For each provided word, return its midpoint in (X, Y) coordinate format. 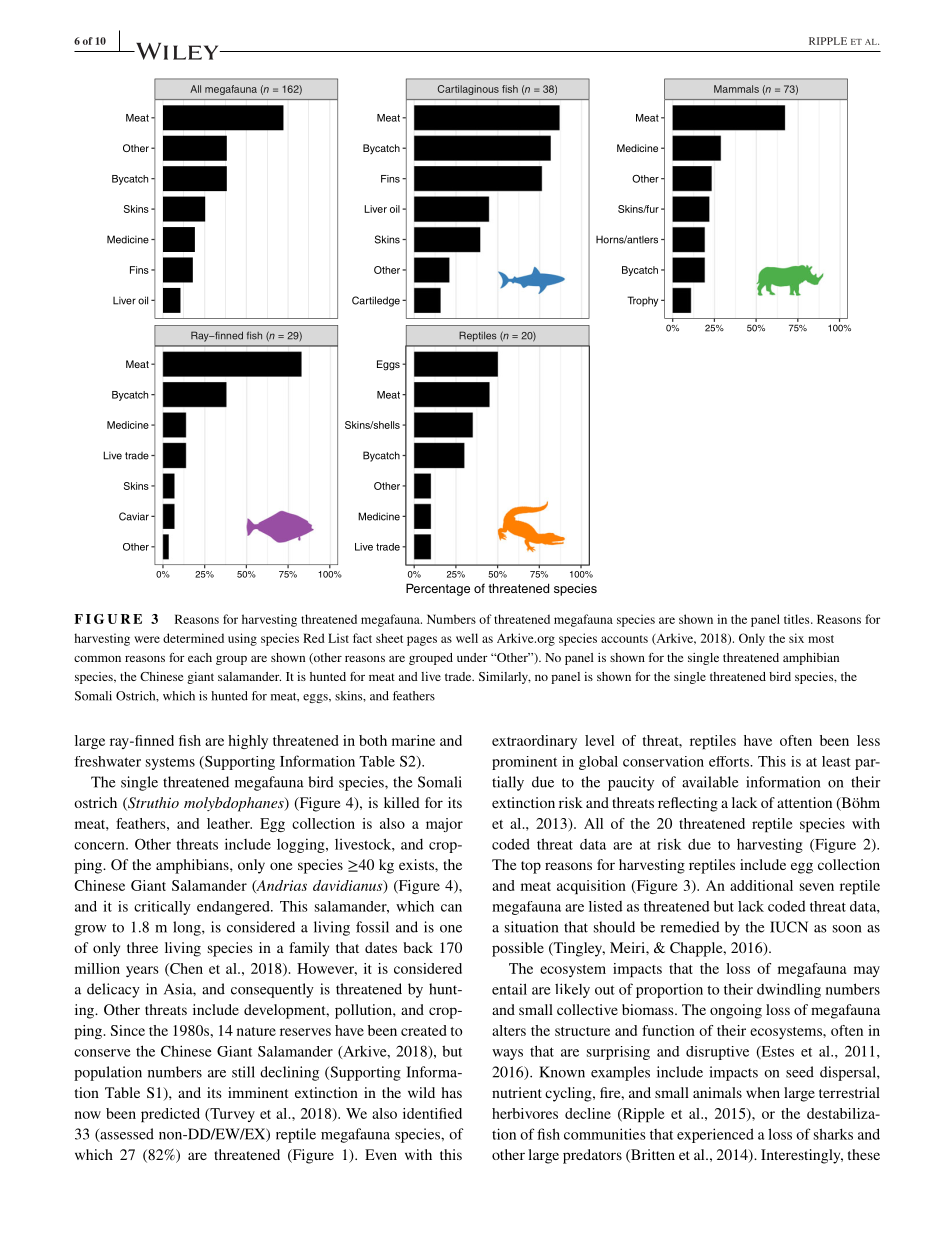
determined (193, 638)
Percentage (438, 589)
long (188, 928)
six (796, 638)
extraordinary (534, 742)
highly (248, 742)
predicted (170, 1115)
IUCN (789, 927)
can (451, 908)
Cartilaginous (468, 90)
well (467, 638)
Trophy (642, 301)
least (836, 761)
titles (798, 619)
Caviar (134, 516)
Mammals (736, 89)
